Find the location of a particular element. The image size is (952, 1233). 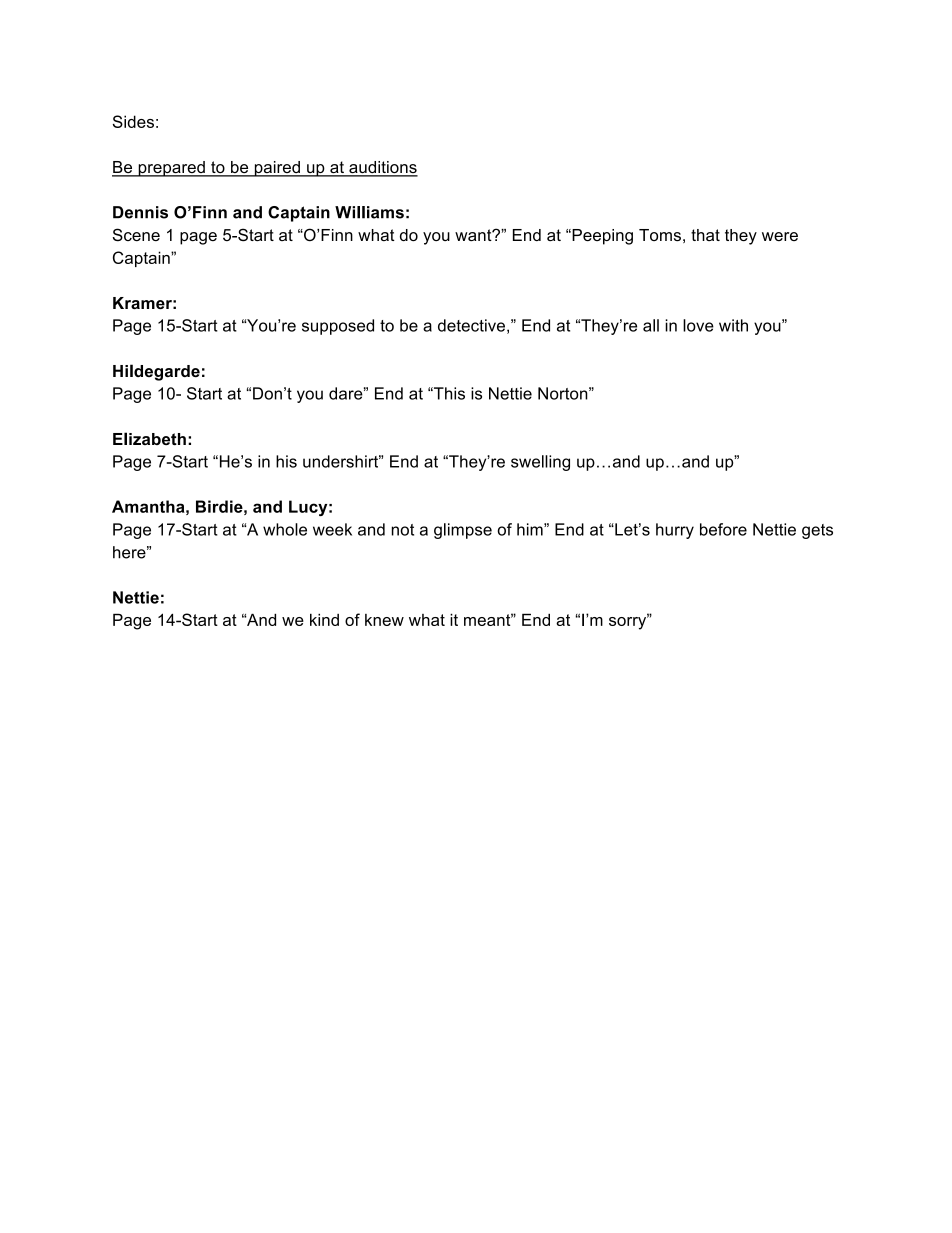

kind is located at coordinates (324, 619).
